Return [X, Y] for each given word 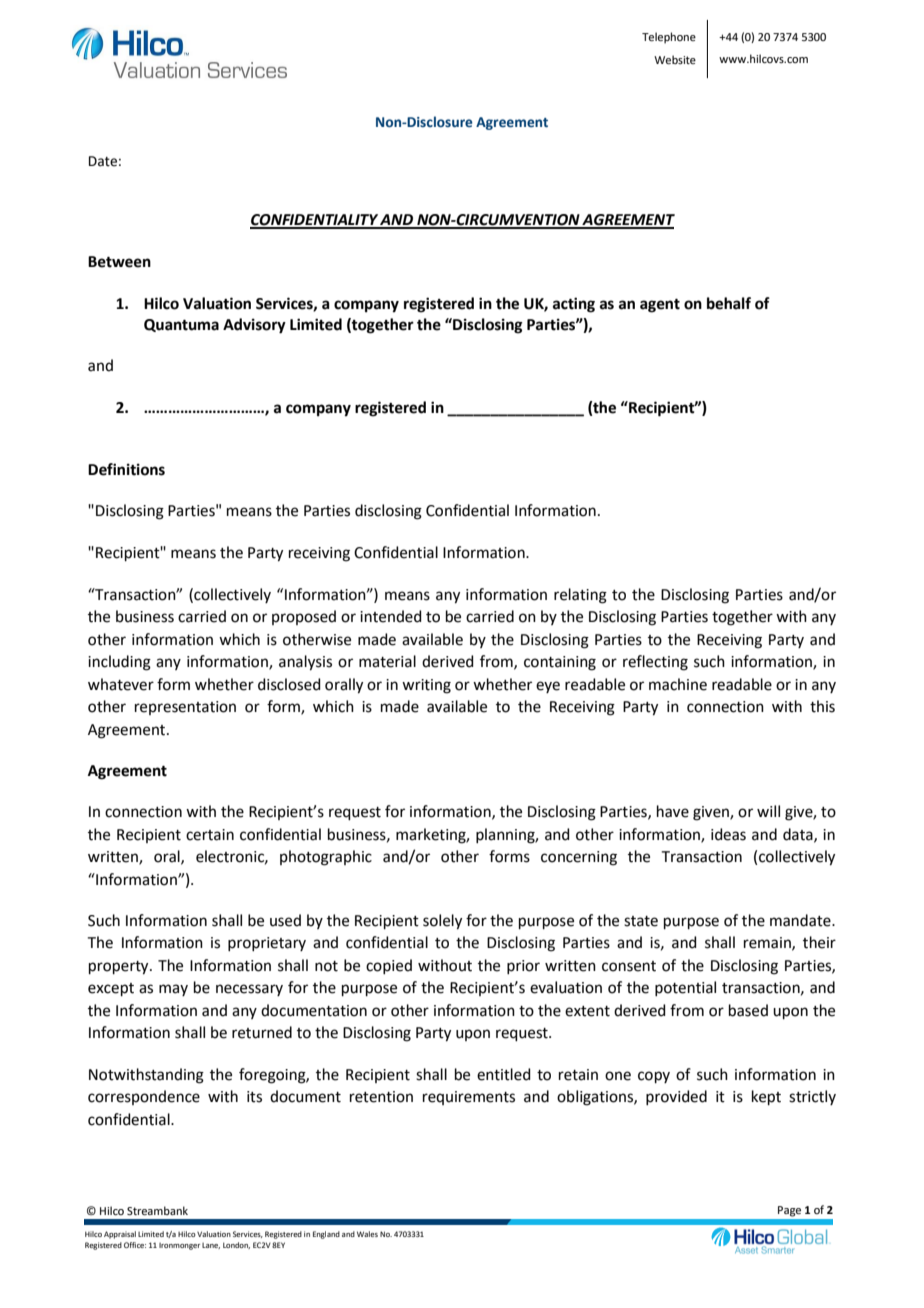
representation [185, 708]
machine [678, 684]
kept [766, 1097]
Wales [367, 1234]
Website [675, 59]
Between [119, 262]
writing [426, 686]
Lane [211, 1246]
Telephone [669, 38]
